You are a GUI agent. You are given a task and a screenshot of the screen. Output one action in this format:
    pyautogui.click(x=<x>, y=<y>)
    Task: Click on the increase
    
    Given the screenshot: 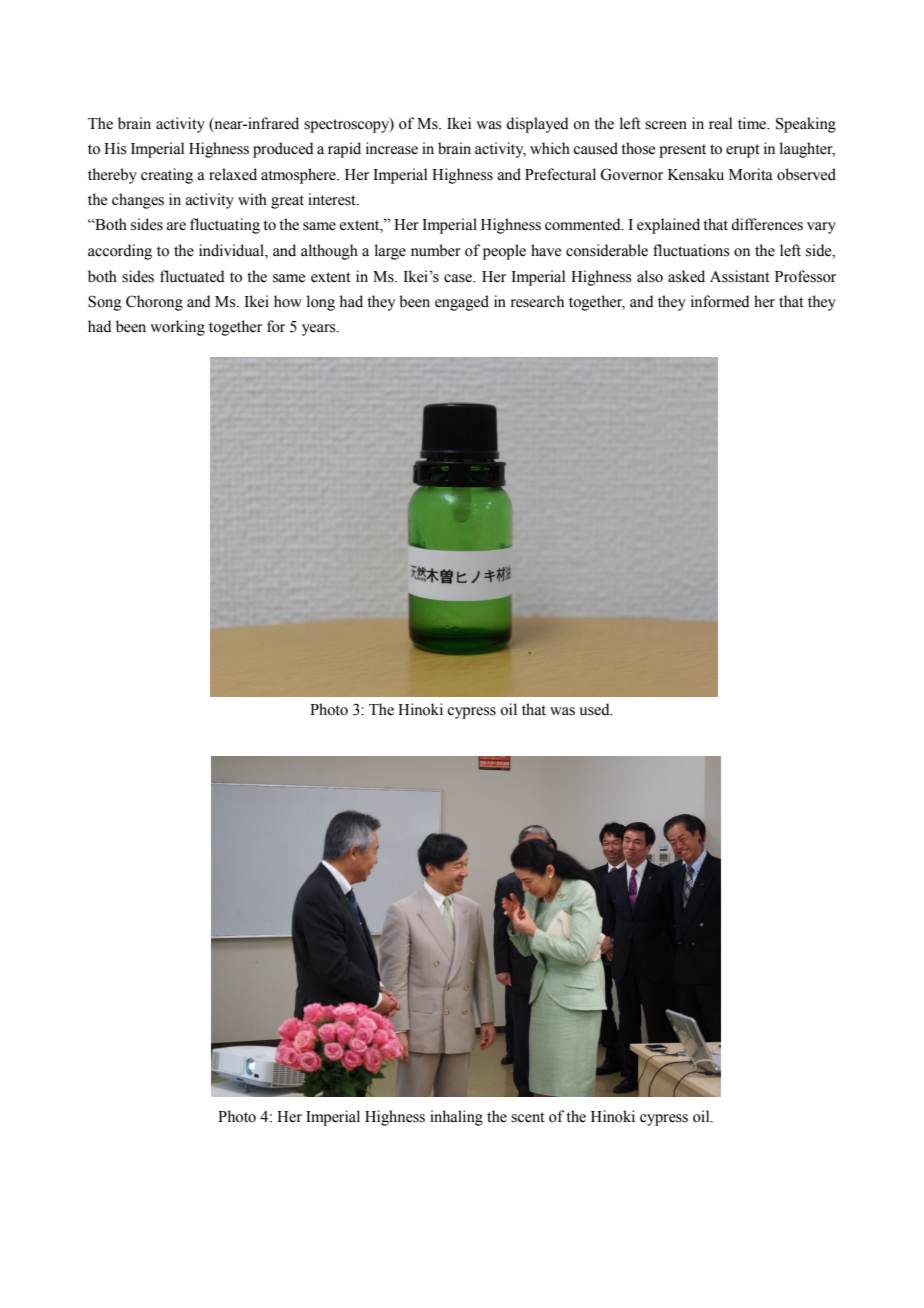 What is the action you would take?
    pyautogui.click(x=392, y=148)
